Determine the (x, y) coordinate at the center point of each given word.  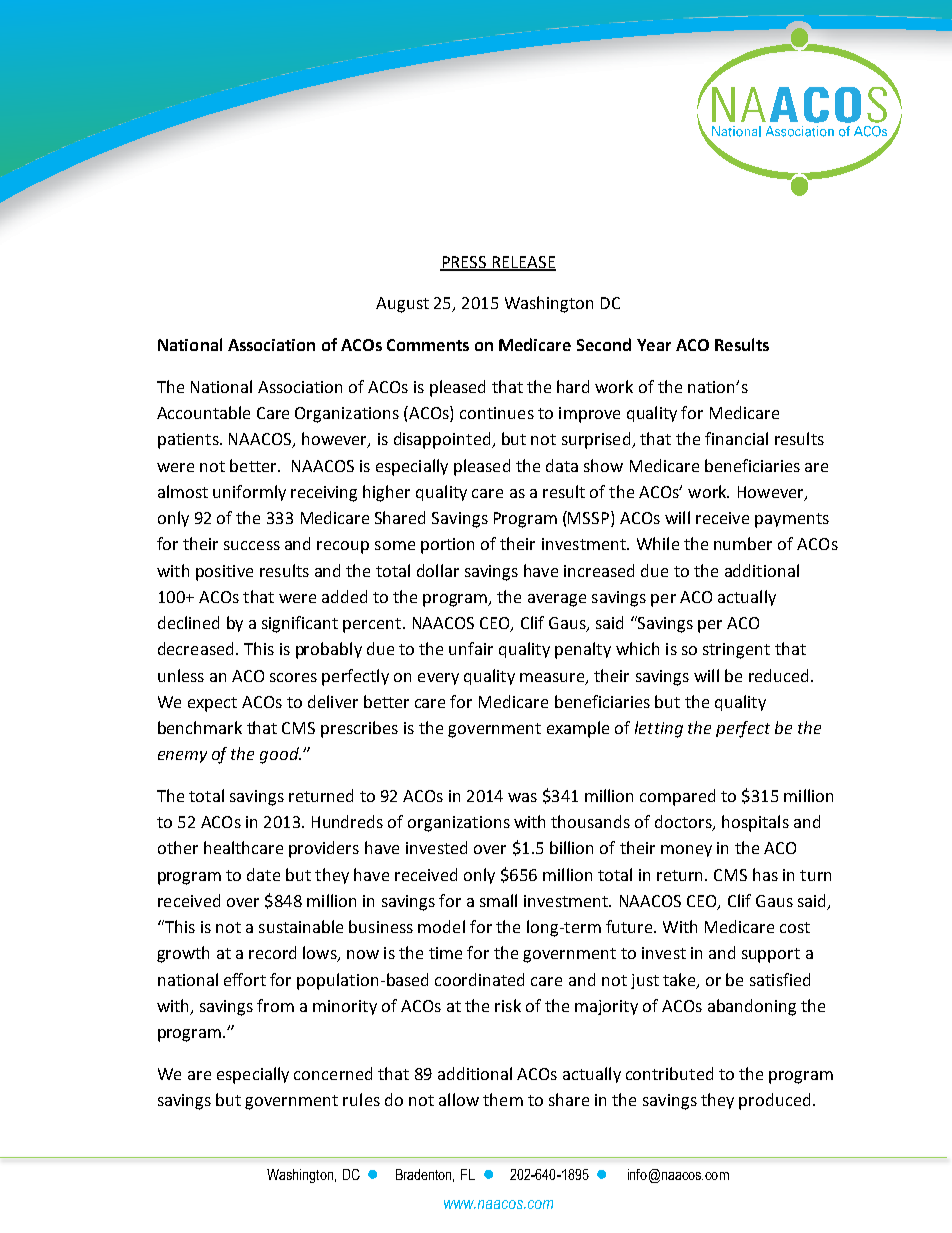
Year (654, 345)
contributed (669, 1073)
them (503, 1099)
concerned (333, 1073)
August (402, 305)
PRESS (464, 263)
